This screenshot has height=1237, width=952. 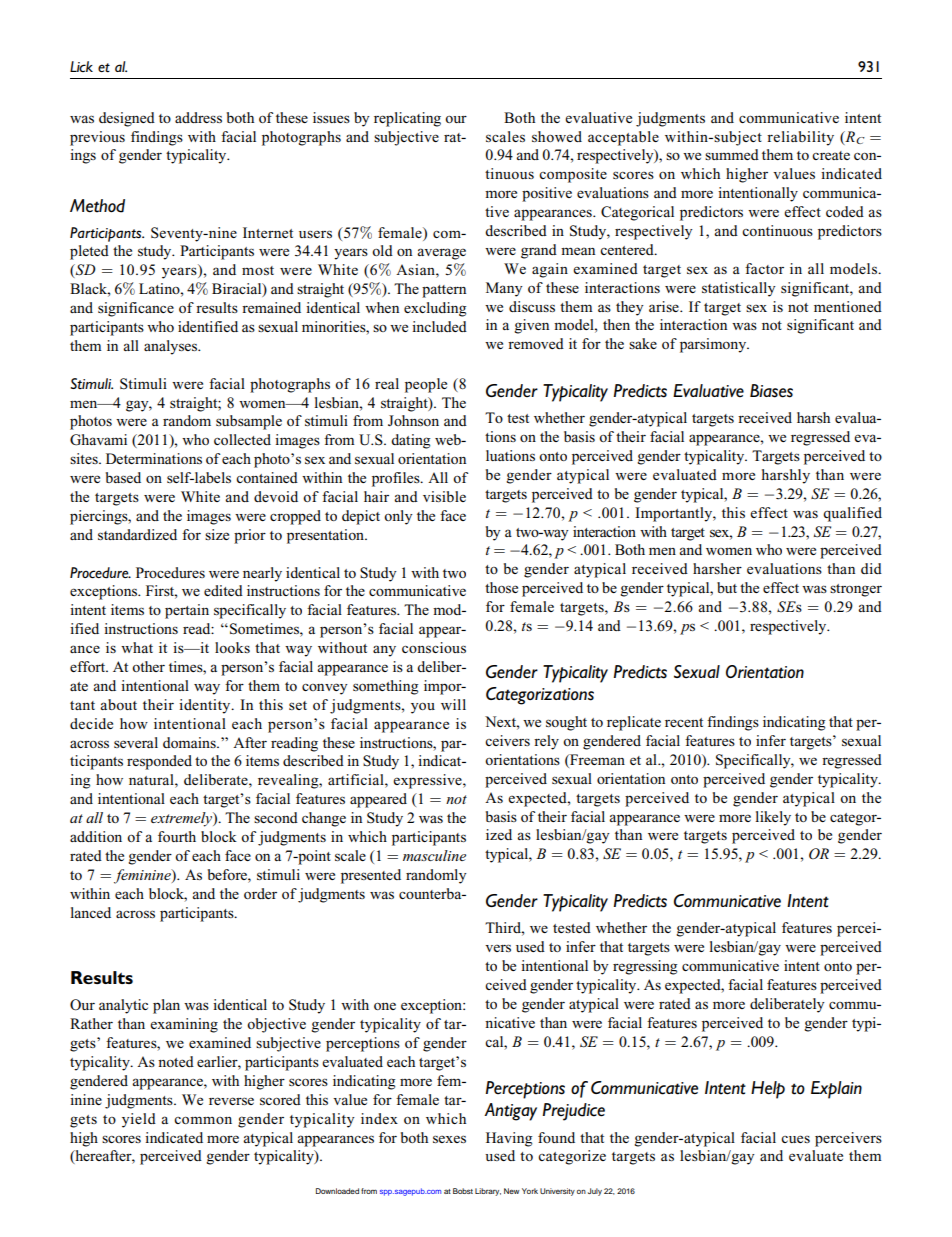 What do you see at coordinates (773, 818) in the screenshot?
I see `likely` at bounding box center [773, 818].
